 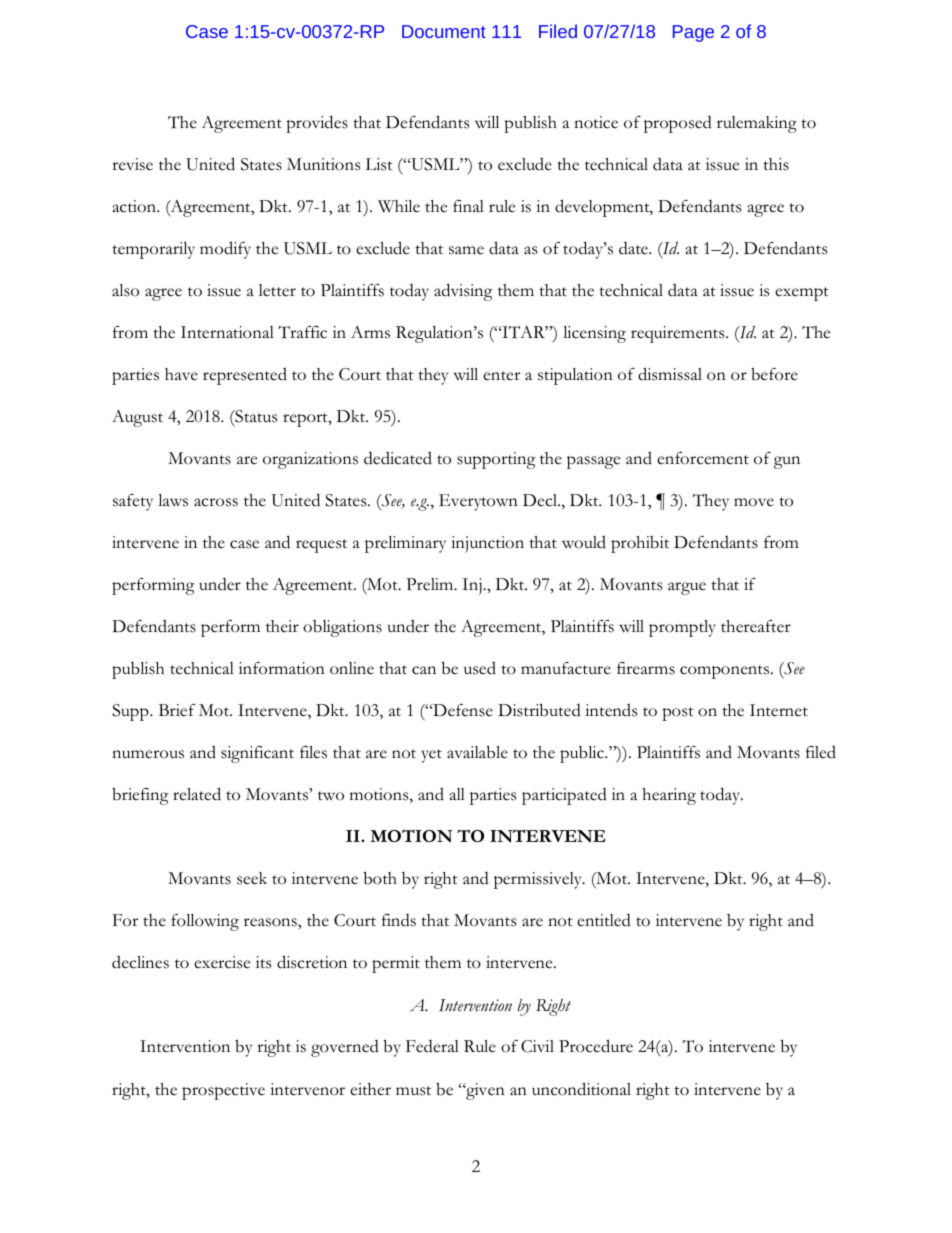 I want to click on injunction, so click(x=487, y=544).
